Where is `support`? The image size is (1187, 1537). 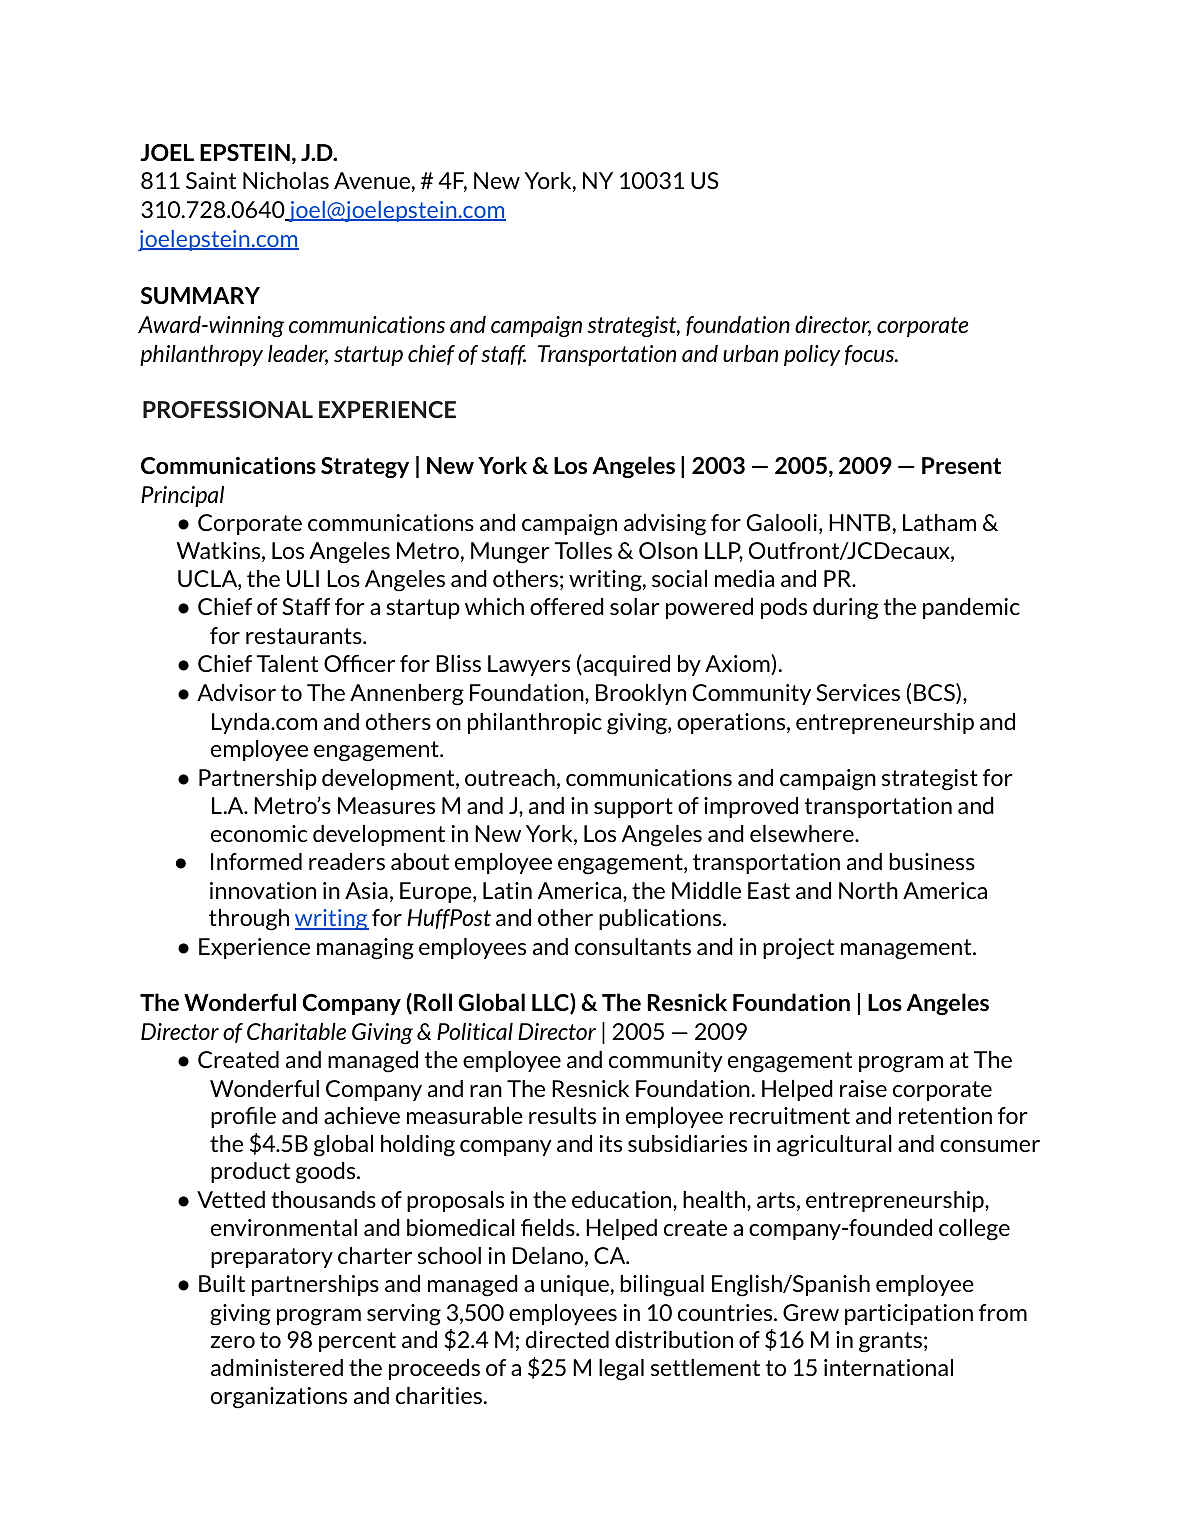 support is located at coordinates (633, 808).
